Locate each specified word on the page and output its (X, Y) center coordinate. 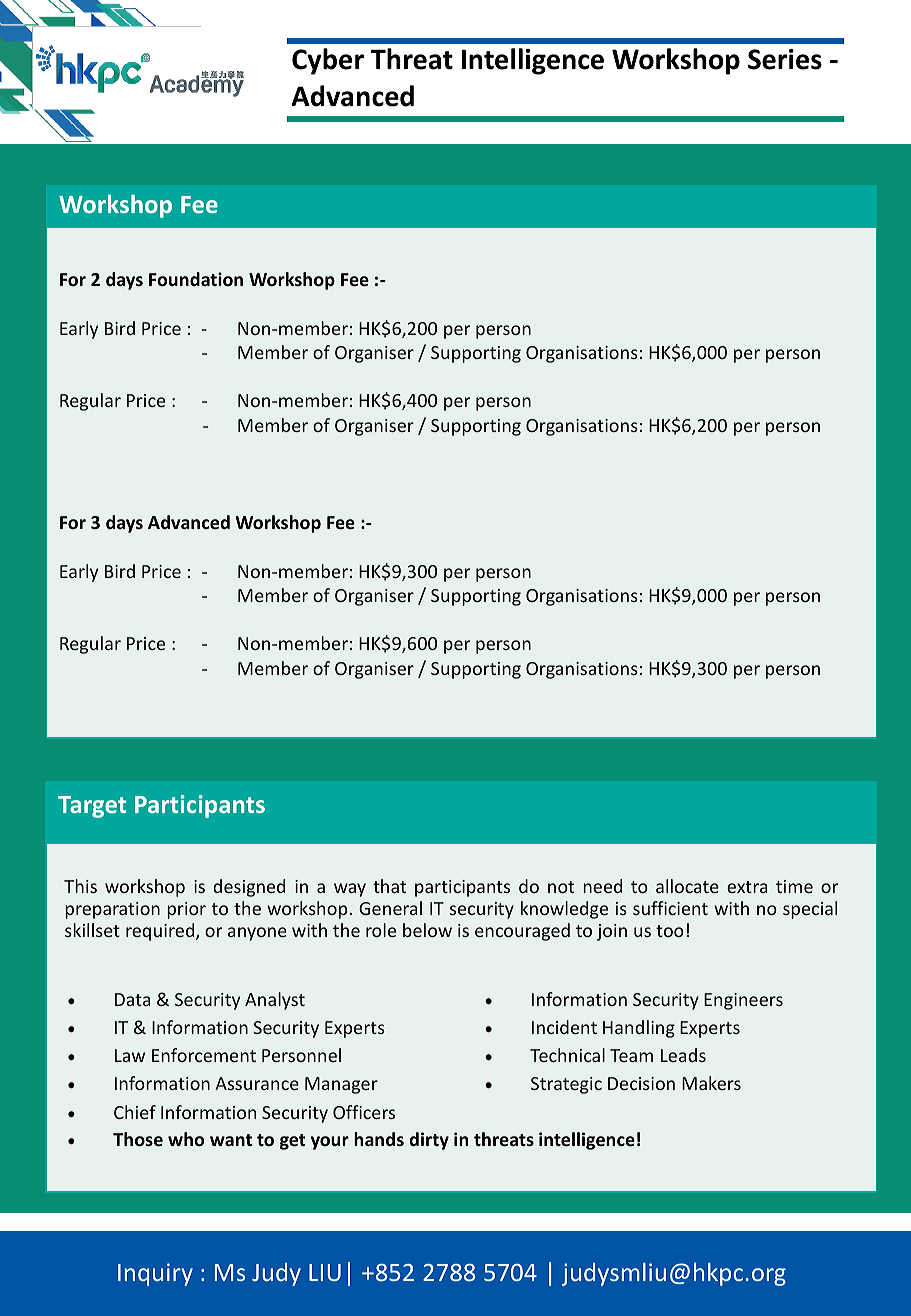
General (390, 908)
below (427, 930)
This (80, 886)
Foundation (196, 279)
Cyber (328, 61)
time (794, 886)
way (350, 890)
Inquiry (155, 1274)
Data (133, 999)
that (389, 886)
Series (785, 59)
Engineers (743, 1001)
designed (249, 888)
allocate (687, 886)
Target (92, 807)
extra (747, 887)
